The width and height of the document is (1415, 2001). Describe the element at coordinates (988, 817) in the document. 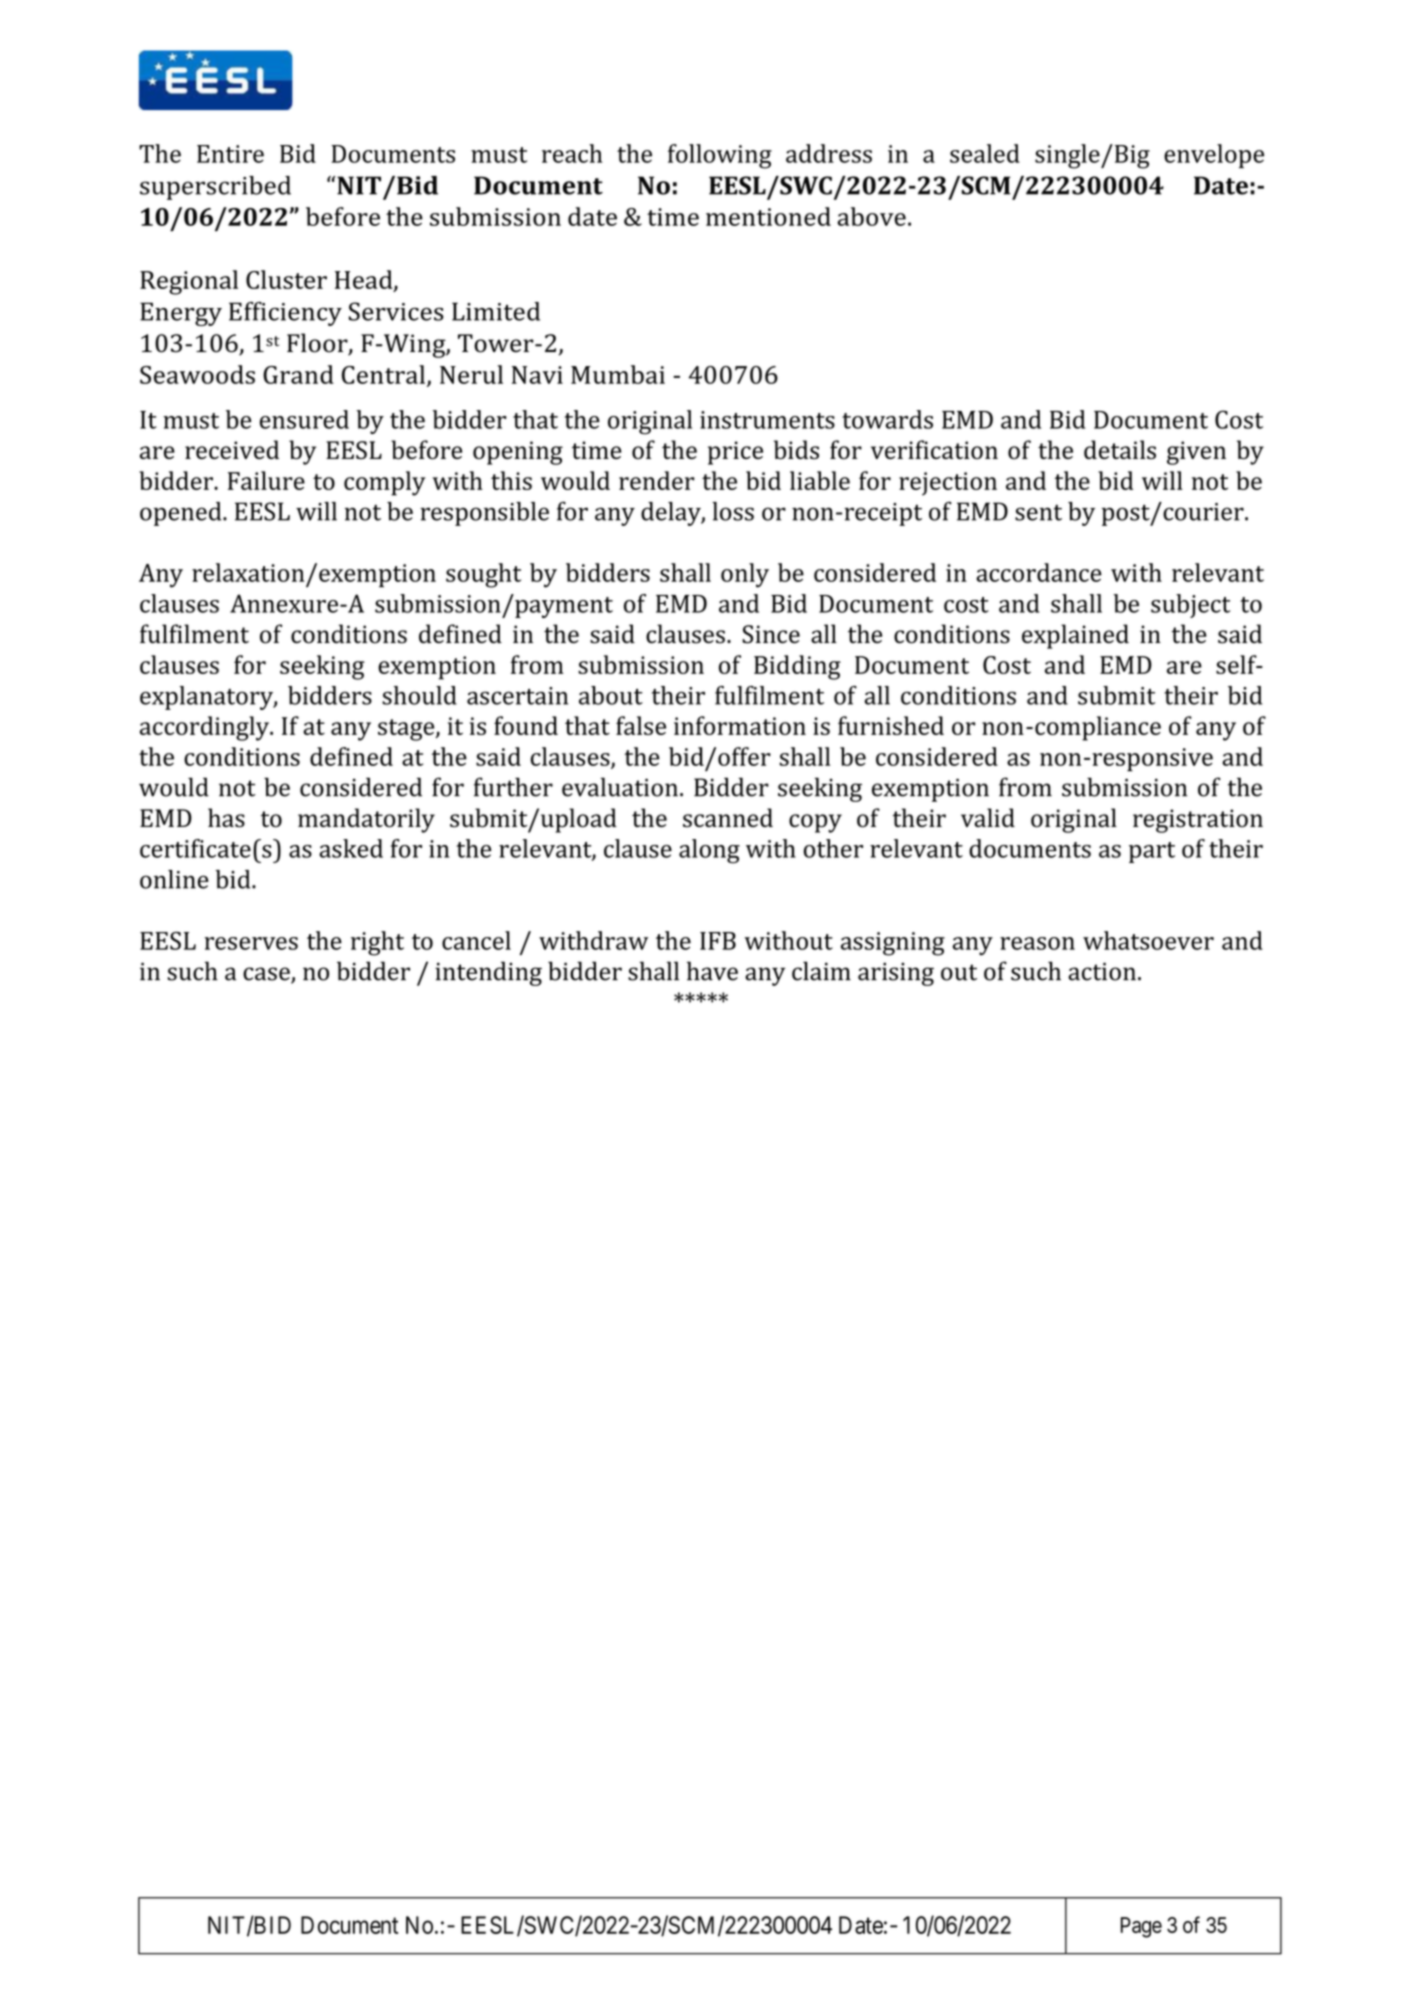

I see `valid` at that location.
